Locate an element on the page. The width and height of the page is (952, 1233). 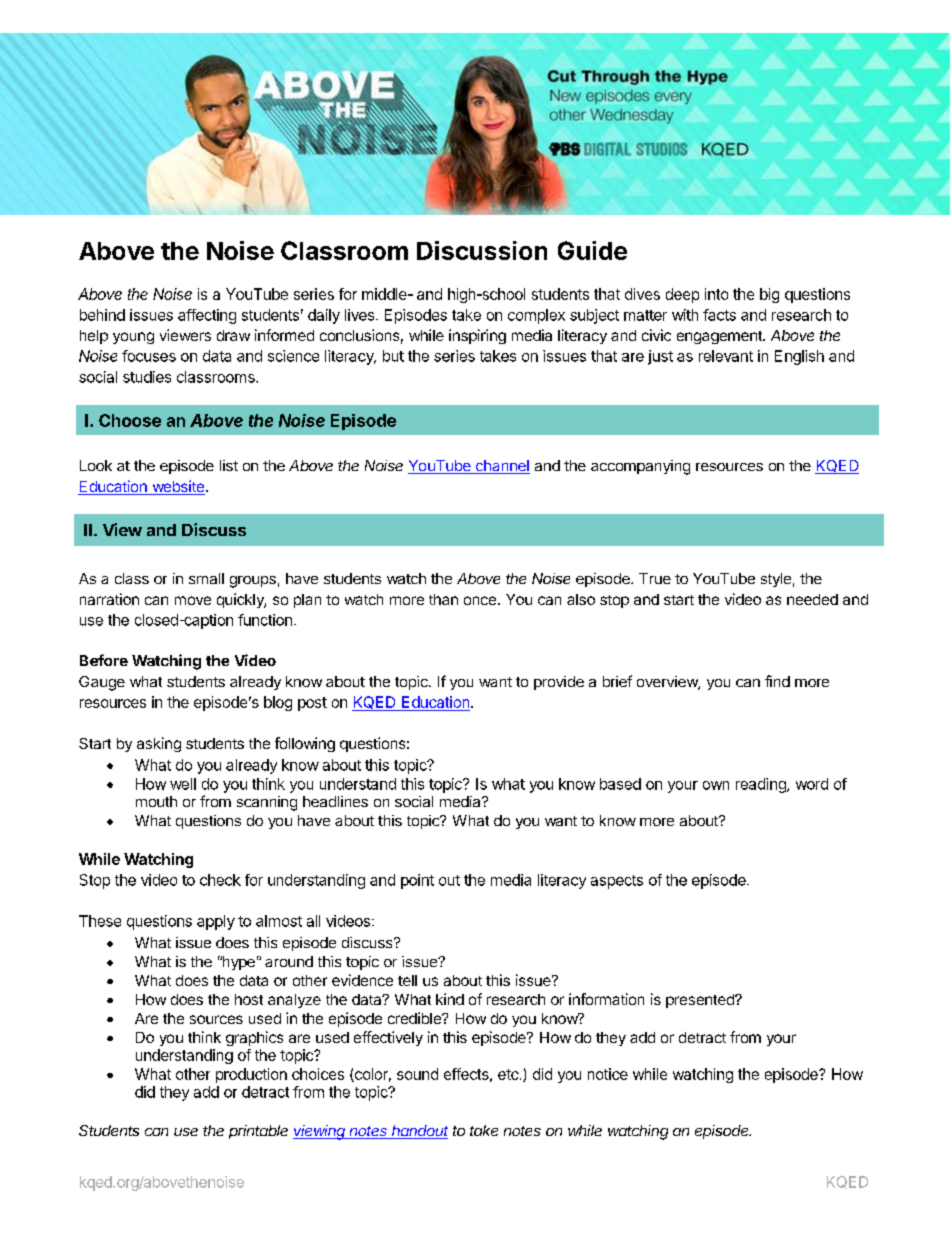
apply is located at coordinates (216, 922).
